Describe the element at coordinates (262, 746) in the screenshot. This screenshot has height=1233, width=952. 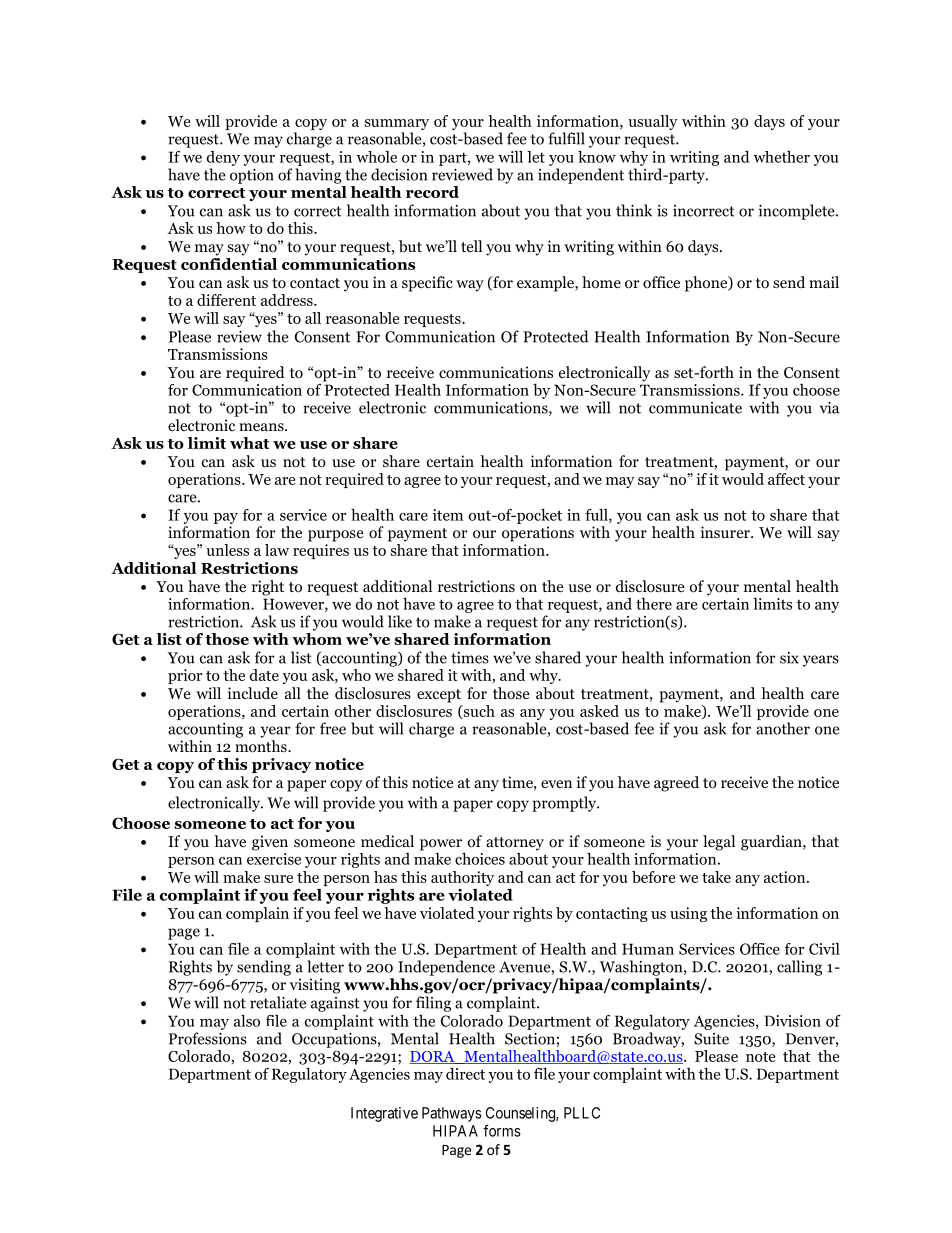
I see `months` at that location.
